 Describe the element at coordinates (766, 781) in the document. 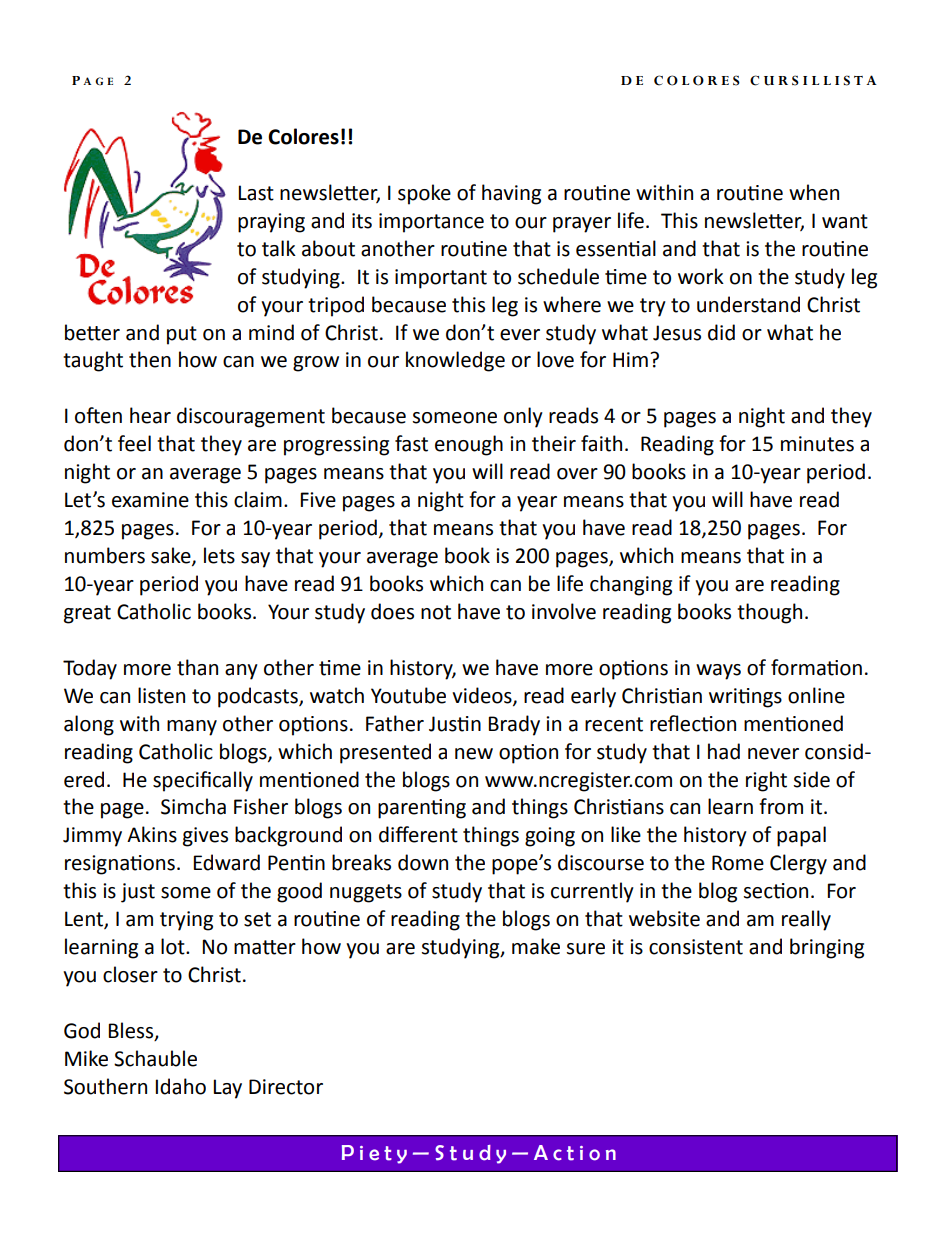

I see `right` at that location.
